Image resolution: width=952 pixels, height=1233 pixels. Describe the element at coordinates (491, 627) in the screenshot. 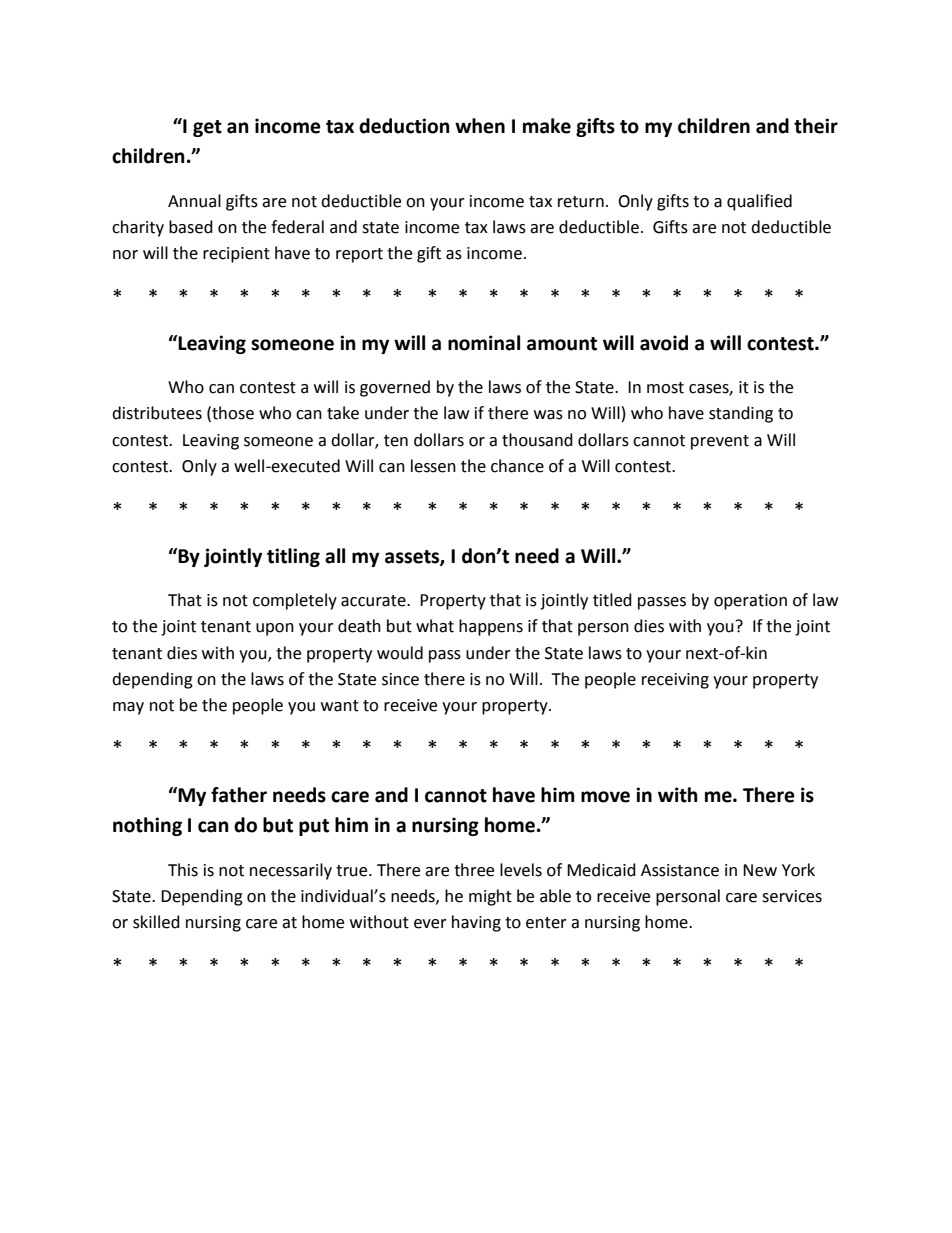

I see `happens` at that location.
